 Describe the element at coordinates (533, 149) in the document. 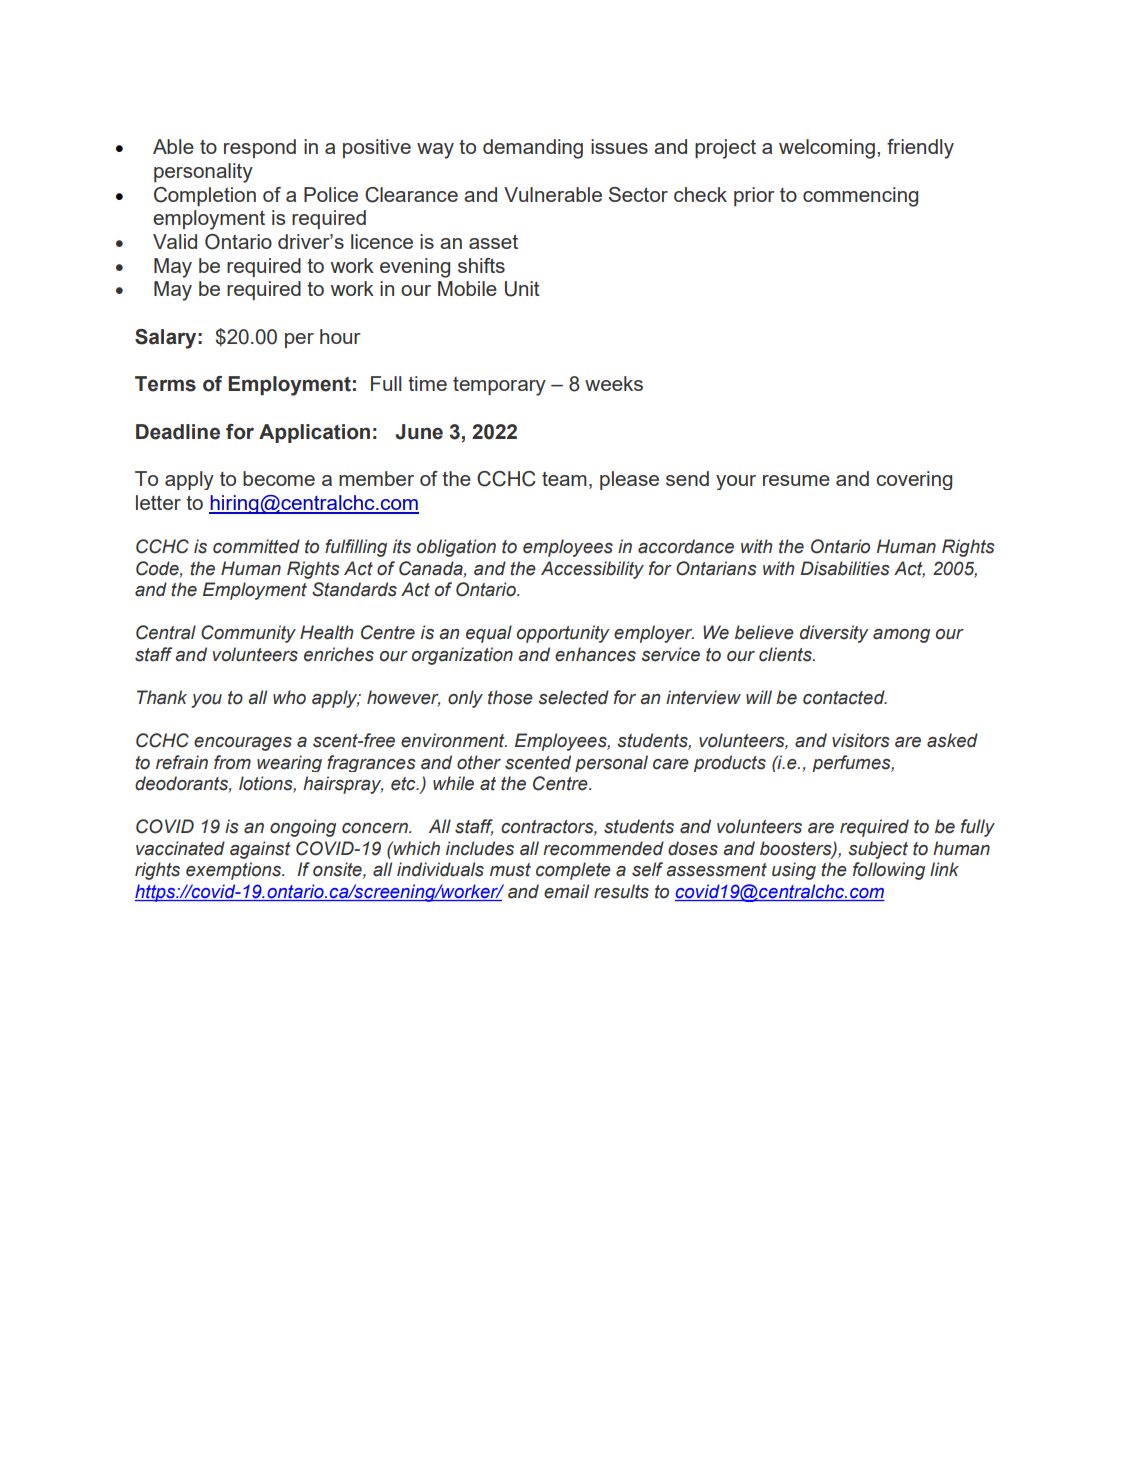

I see `demanding` at that location.
